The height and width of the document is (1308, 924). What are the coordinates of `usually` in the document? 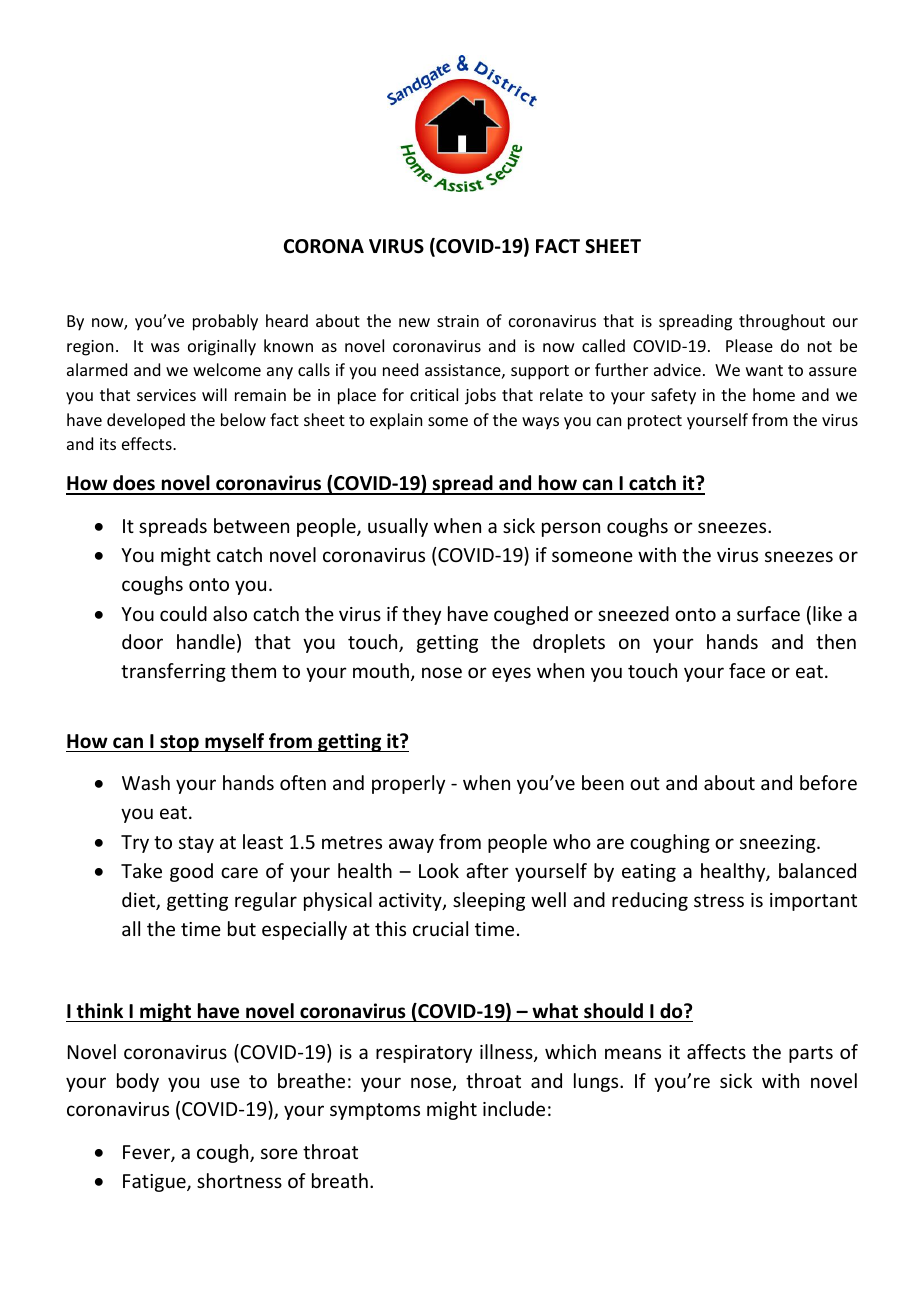 It's located at (398, 527).
